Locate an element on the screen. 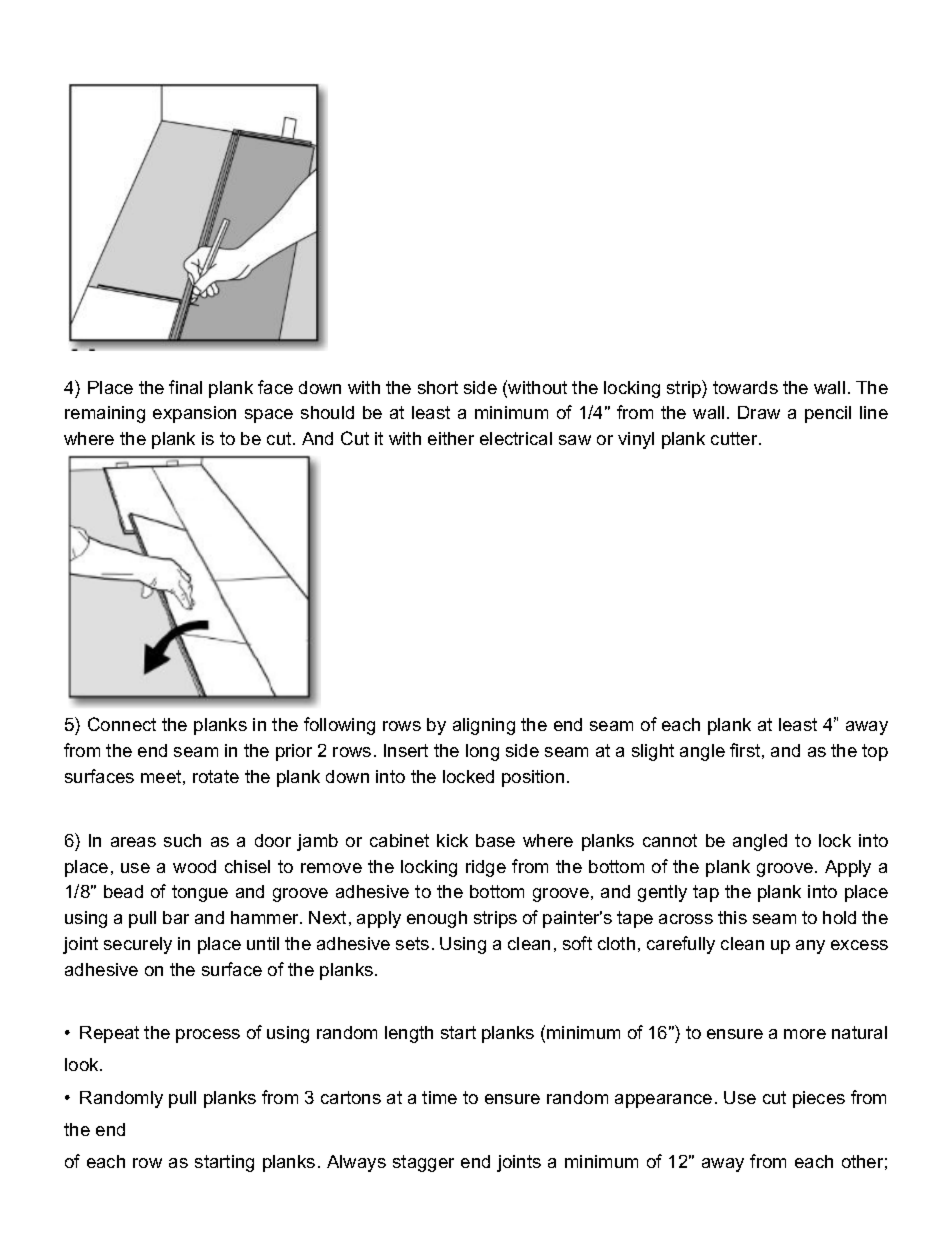 This screenshot has height=1233, width=952. Draw is located at coordinates (759, 412).
